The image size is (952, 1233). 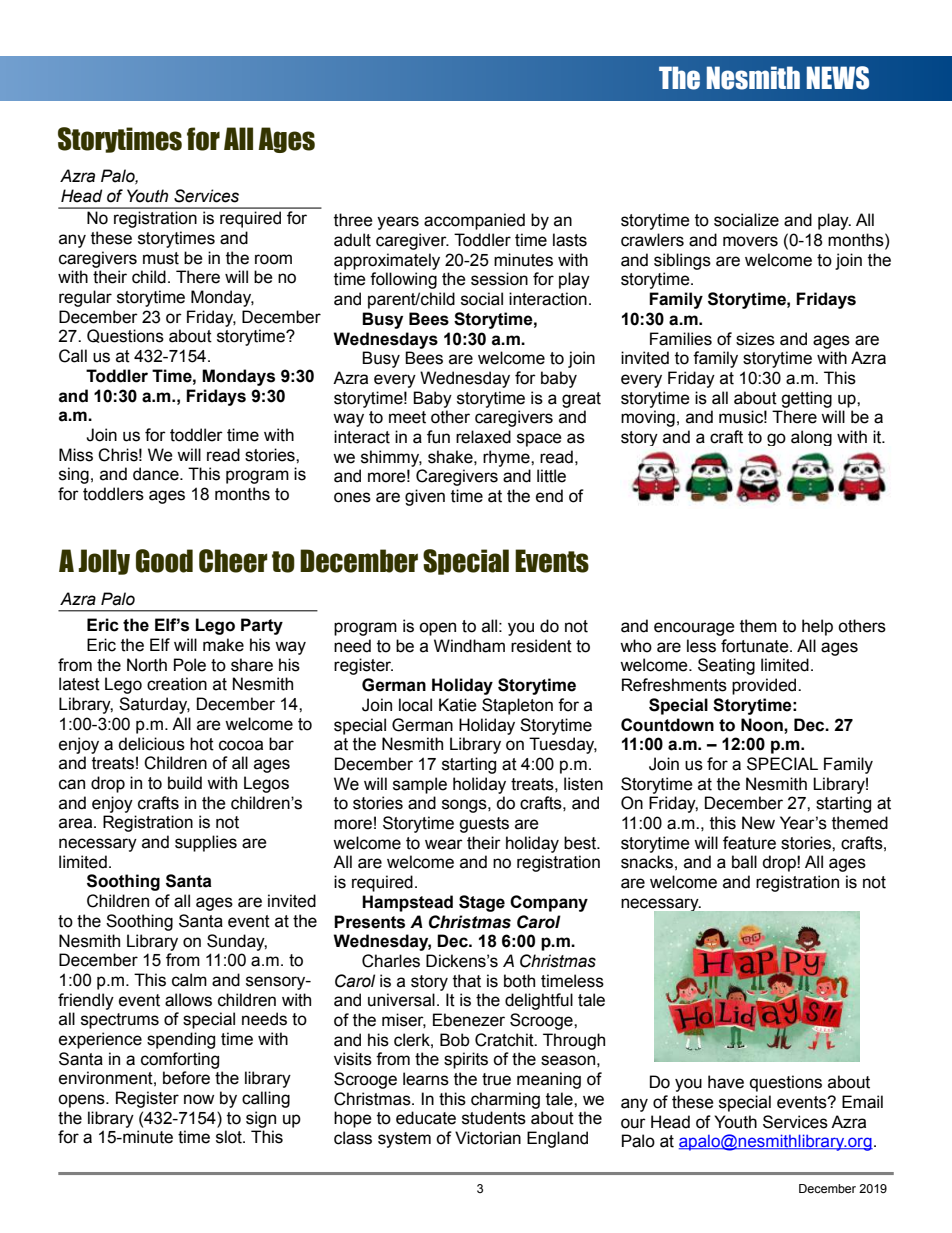 I want to click on along, so click(x=811, y=438).
